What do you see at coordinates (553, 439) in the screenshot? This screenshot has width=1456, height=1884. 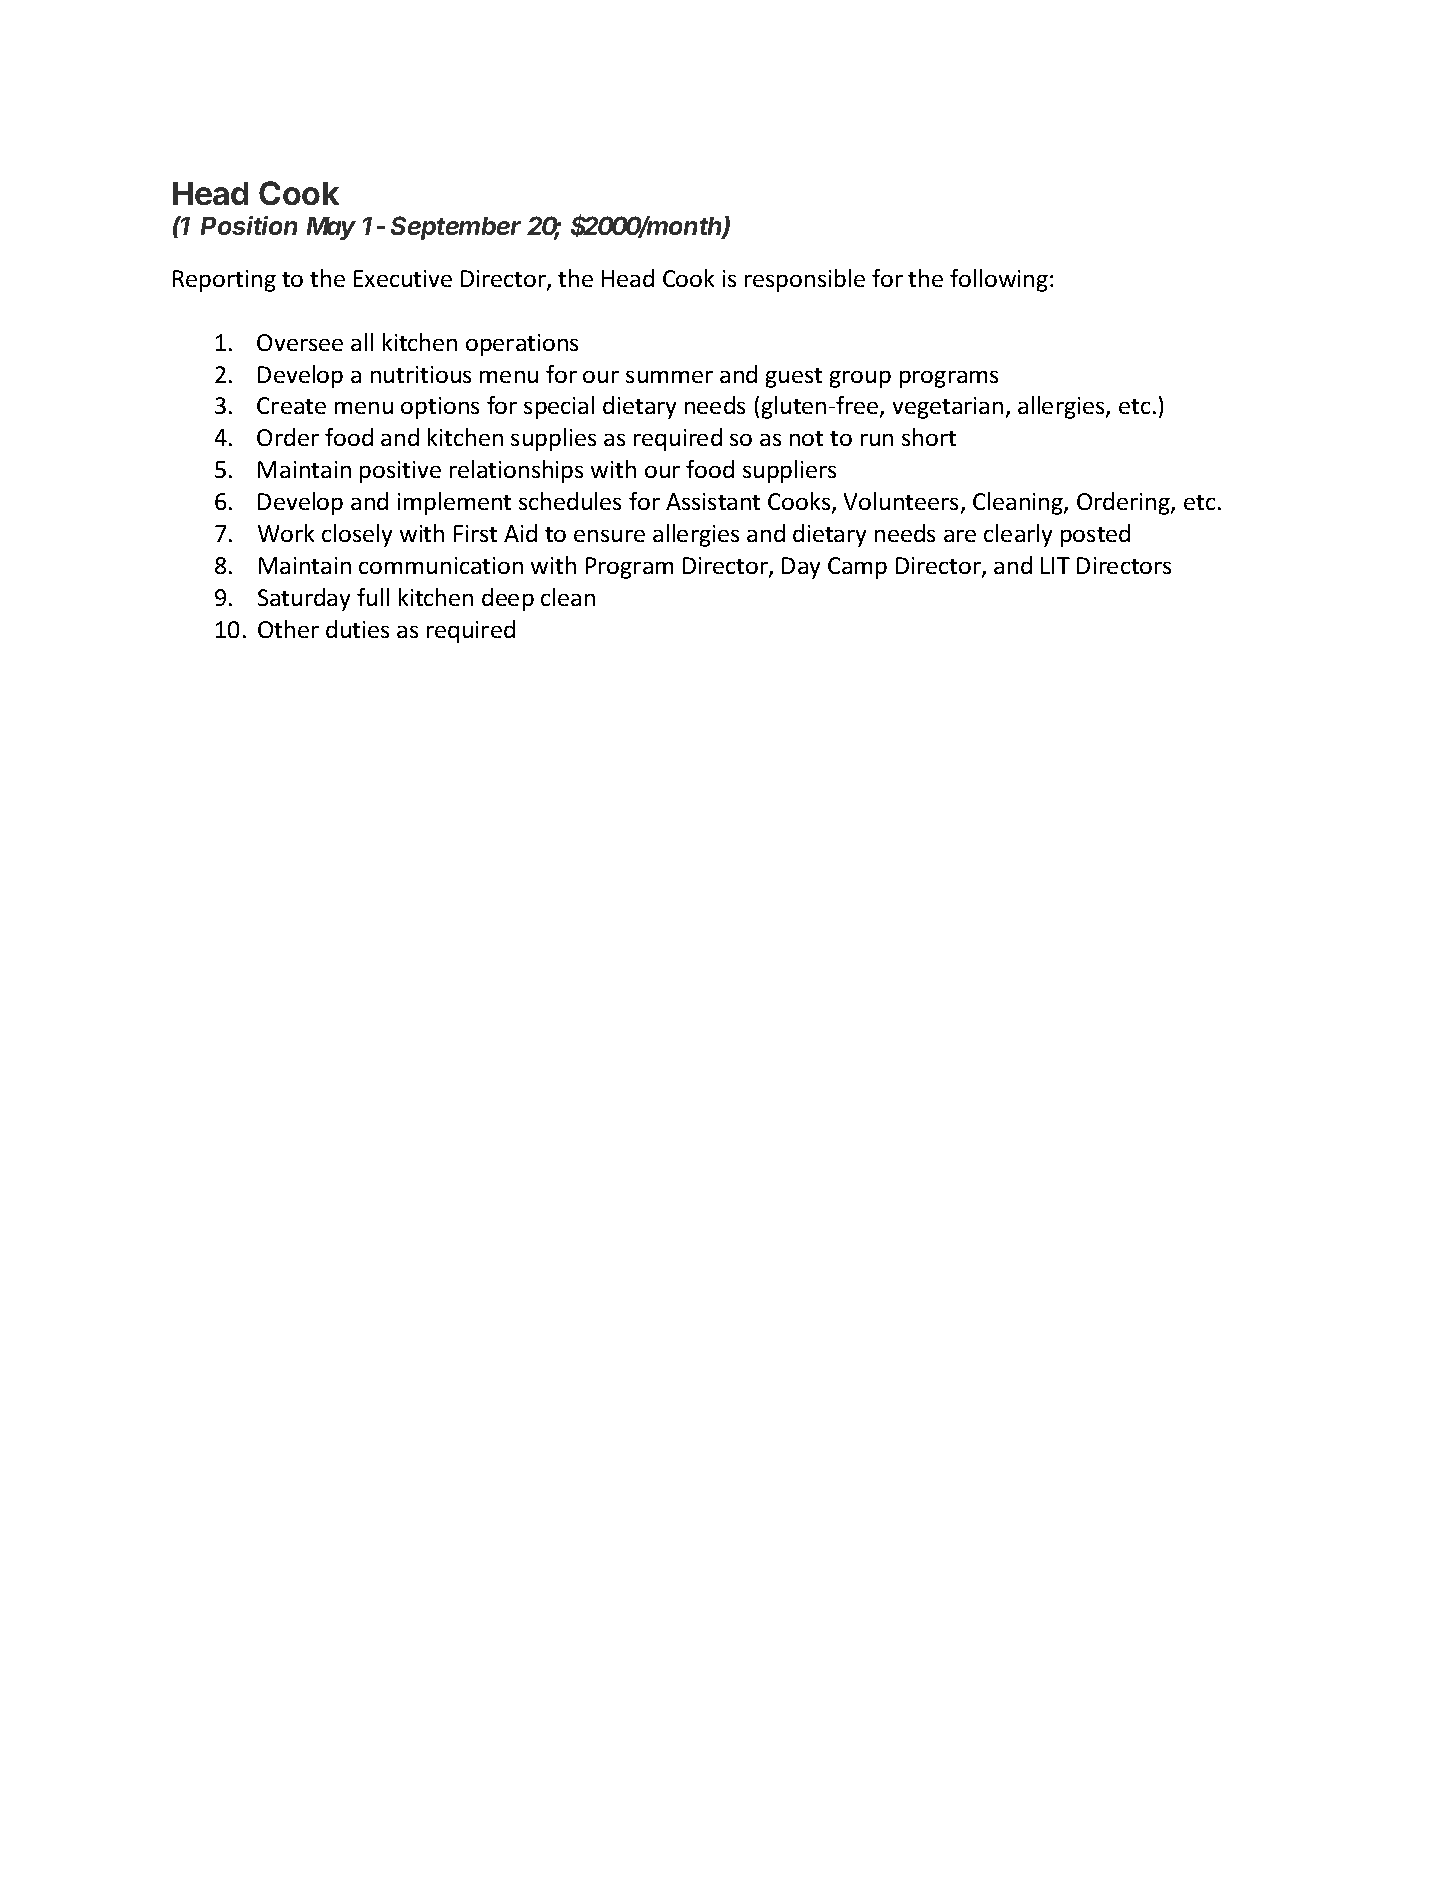 I see `supplies` at bounding box center [553, 439].
